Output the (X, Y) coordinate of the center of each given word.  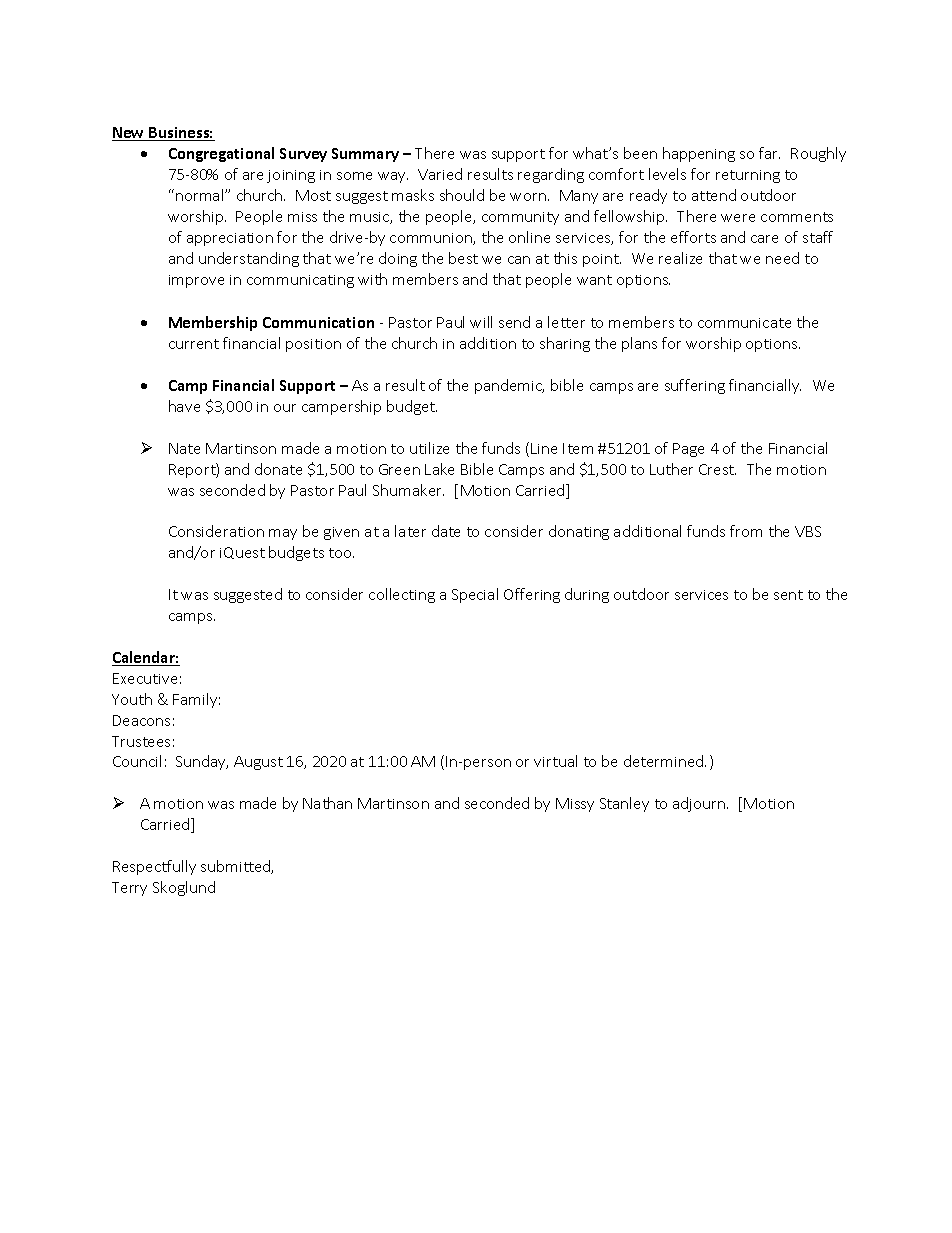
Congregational (221, 154)
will (481, 322)
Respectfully (154, 867)
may (283, 534)
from (746, 531)
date (446, 531)
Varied (440, 174)
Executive (145, 678)
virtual (555, 761)
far (769, 153)
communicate (744, 323)
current (194, 344)
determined (665, 761)
